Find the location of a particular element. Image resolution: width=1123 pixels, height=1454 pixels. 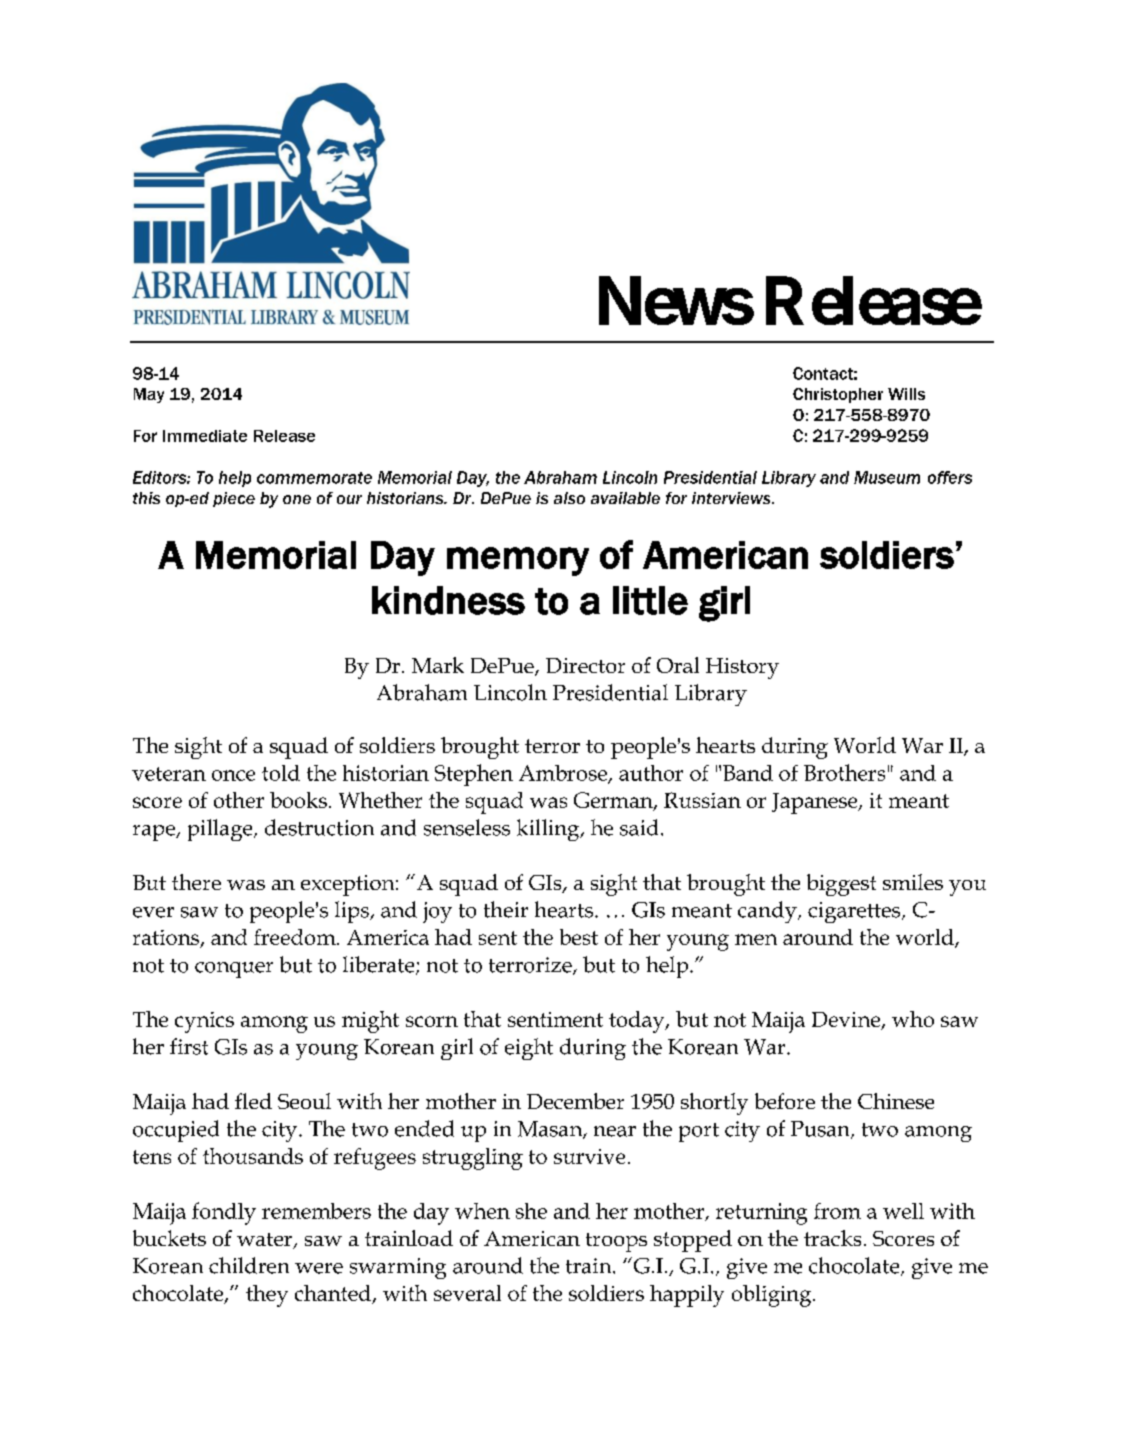

biggest is located at coordinates (841, 885).
